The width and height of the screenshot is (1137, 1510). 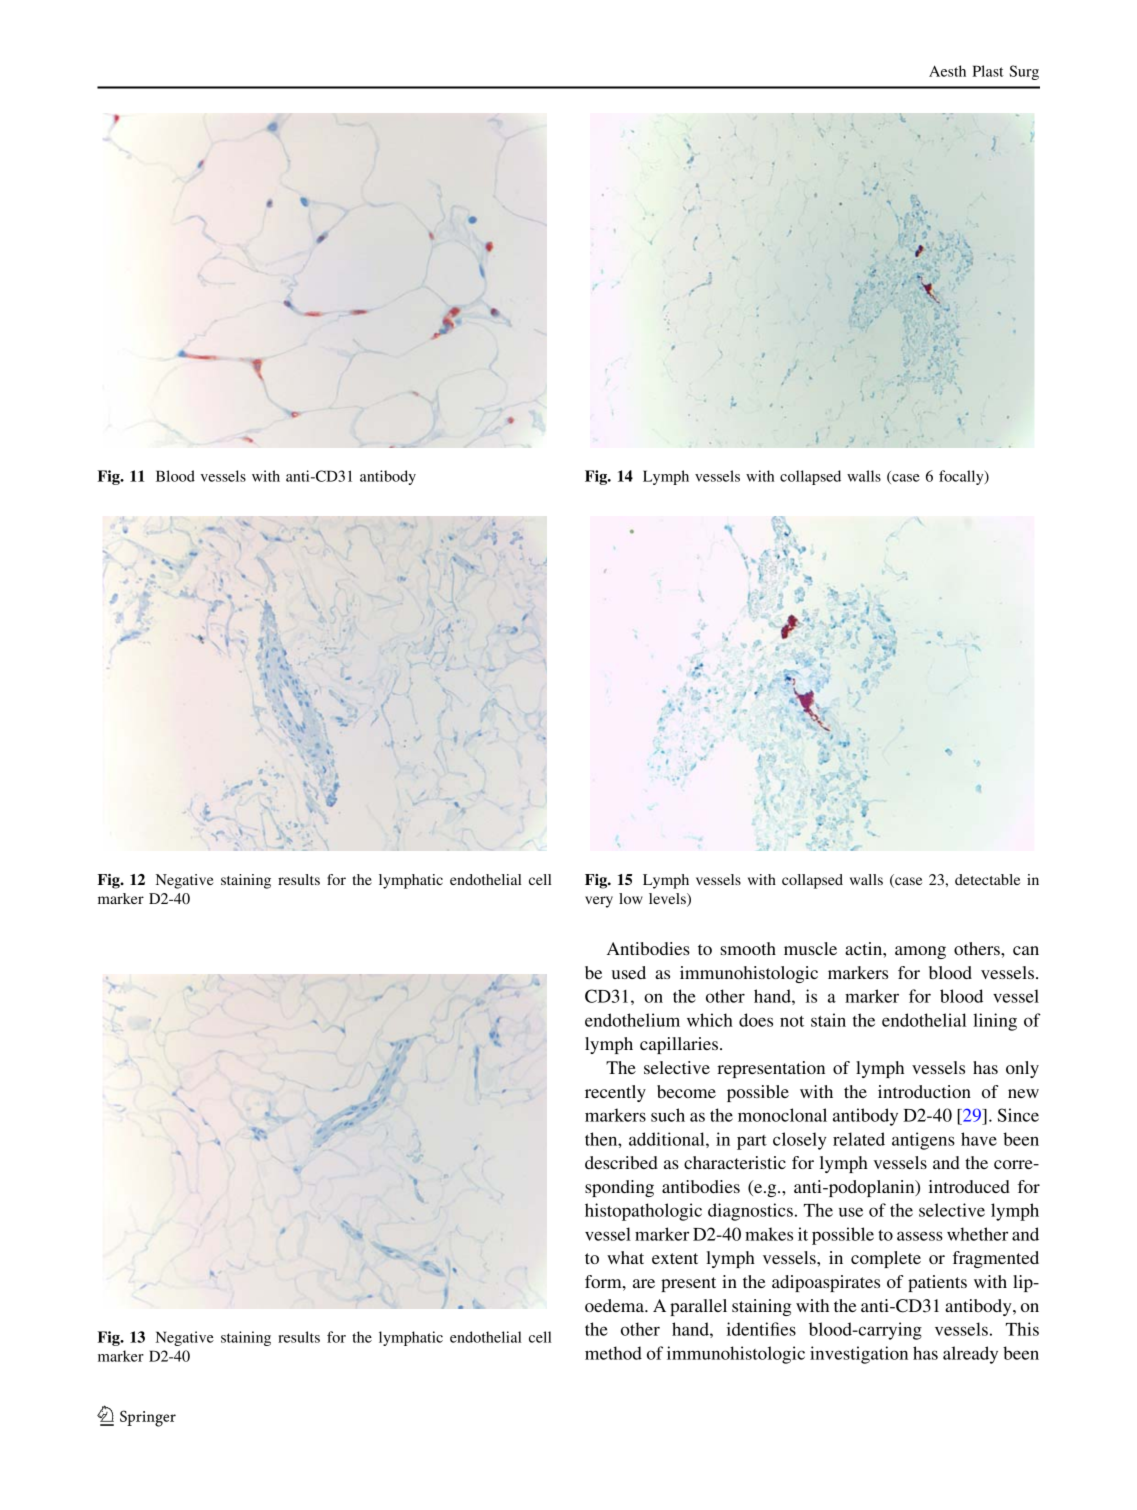 What do you see at coordinates (988, 71) in the screenshot?
I see `Plast` at bounding box center [988, 71].
